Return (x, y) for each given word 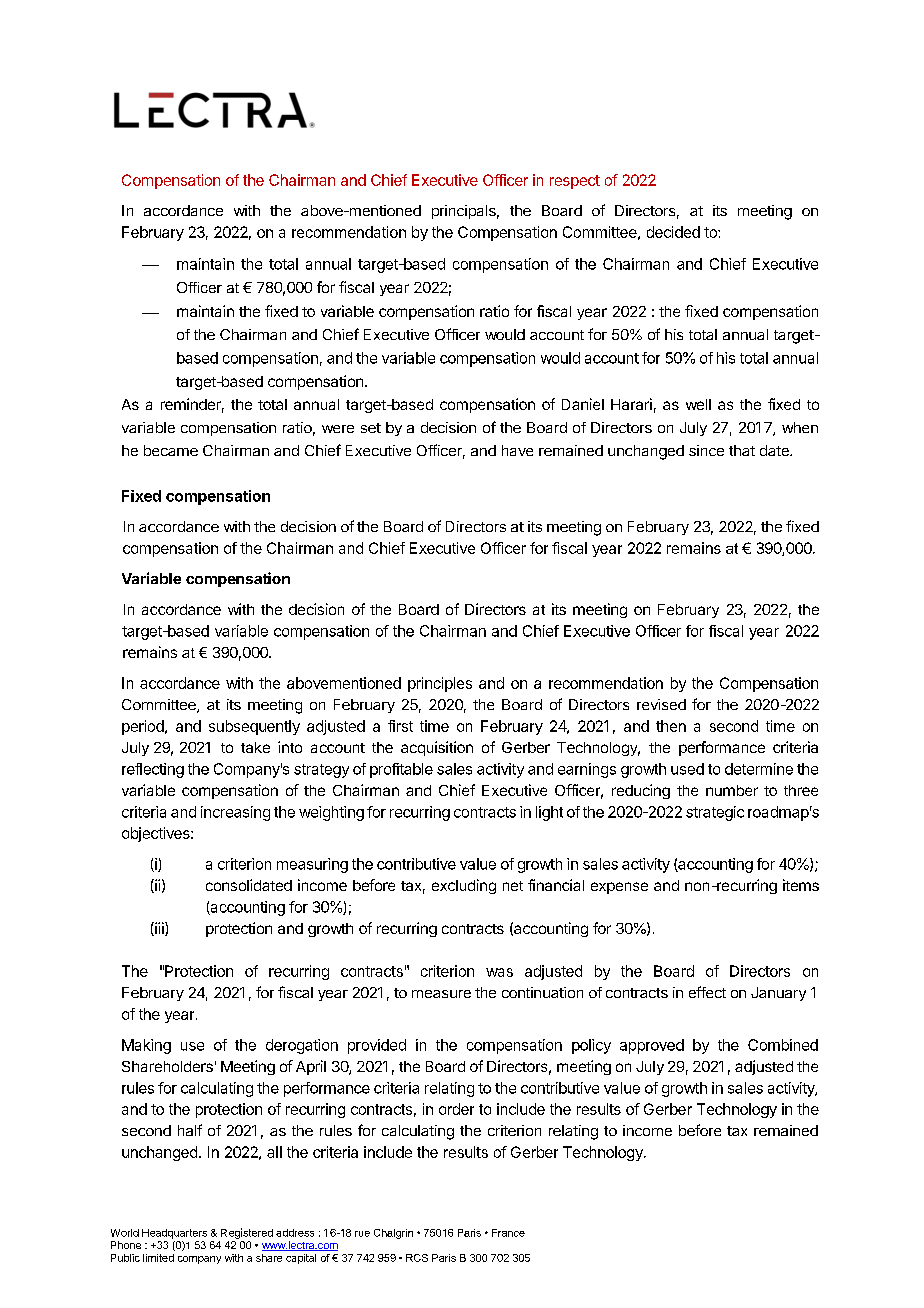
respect (575, 182)
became (171, 450)
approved (652, 1046)
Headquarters (174, 1234)
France (508, 1233)
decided (673, 232)
